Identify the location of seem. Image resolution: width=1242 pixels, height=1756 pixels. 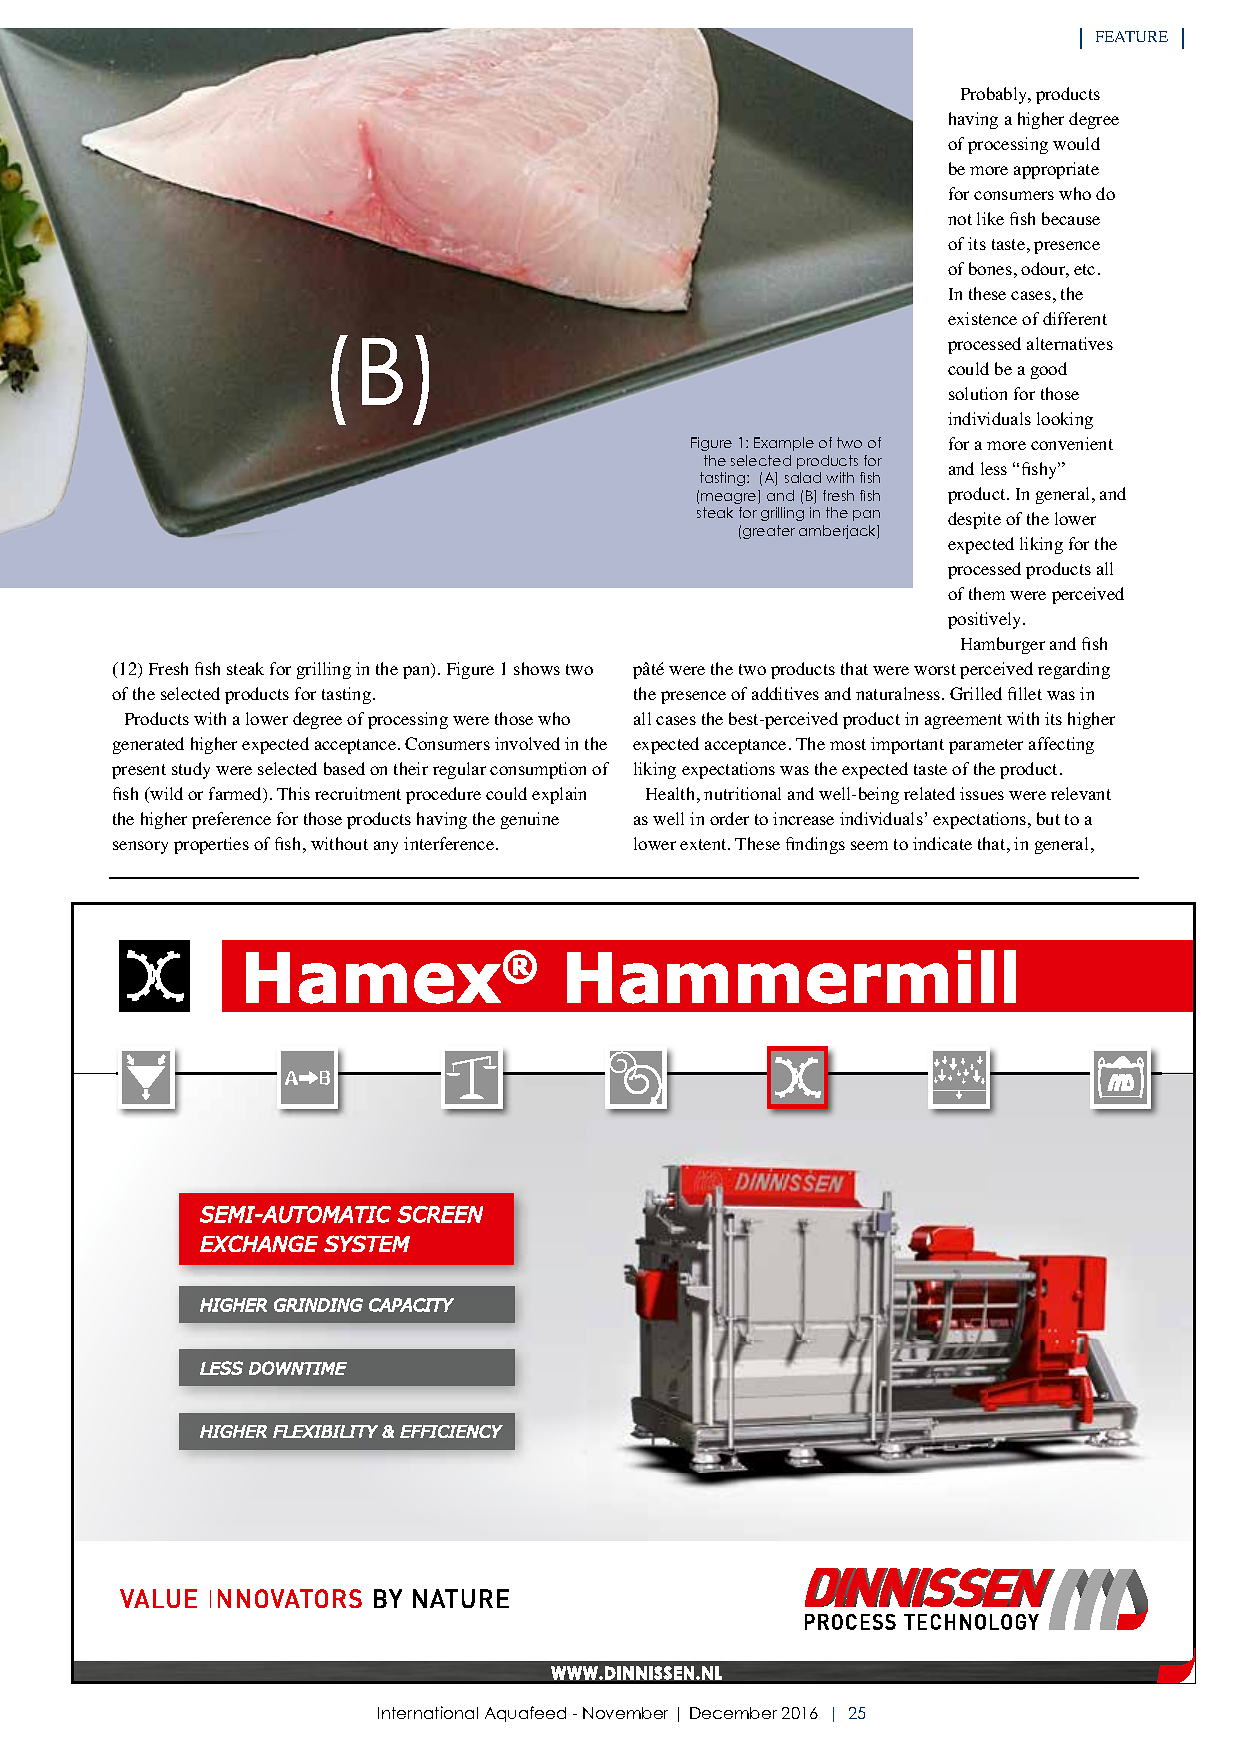
(869, 845).
